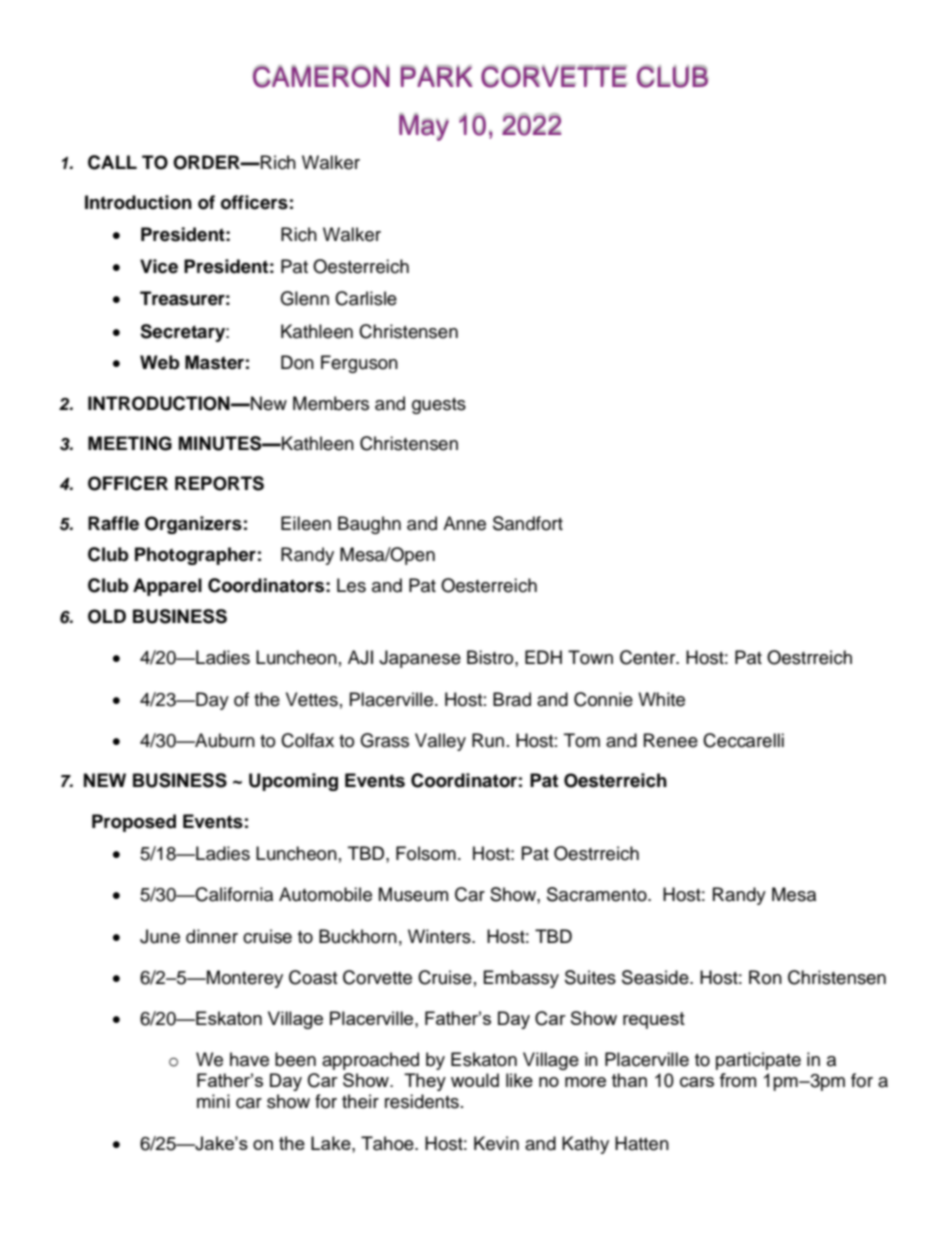  What do you see at coordinates (436, 76) in the document?
I see `PARK` at bounding box center [436, 76].
